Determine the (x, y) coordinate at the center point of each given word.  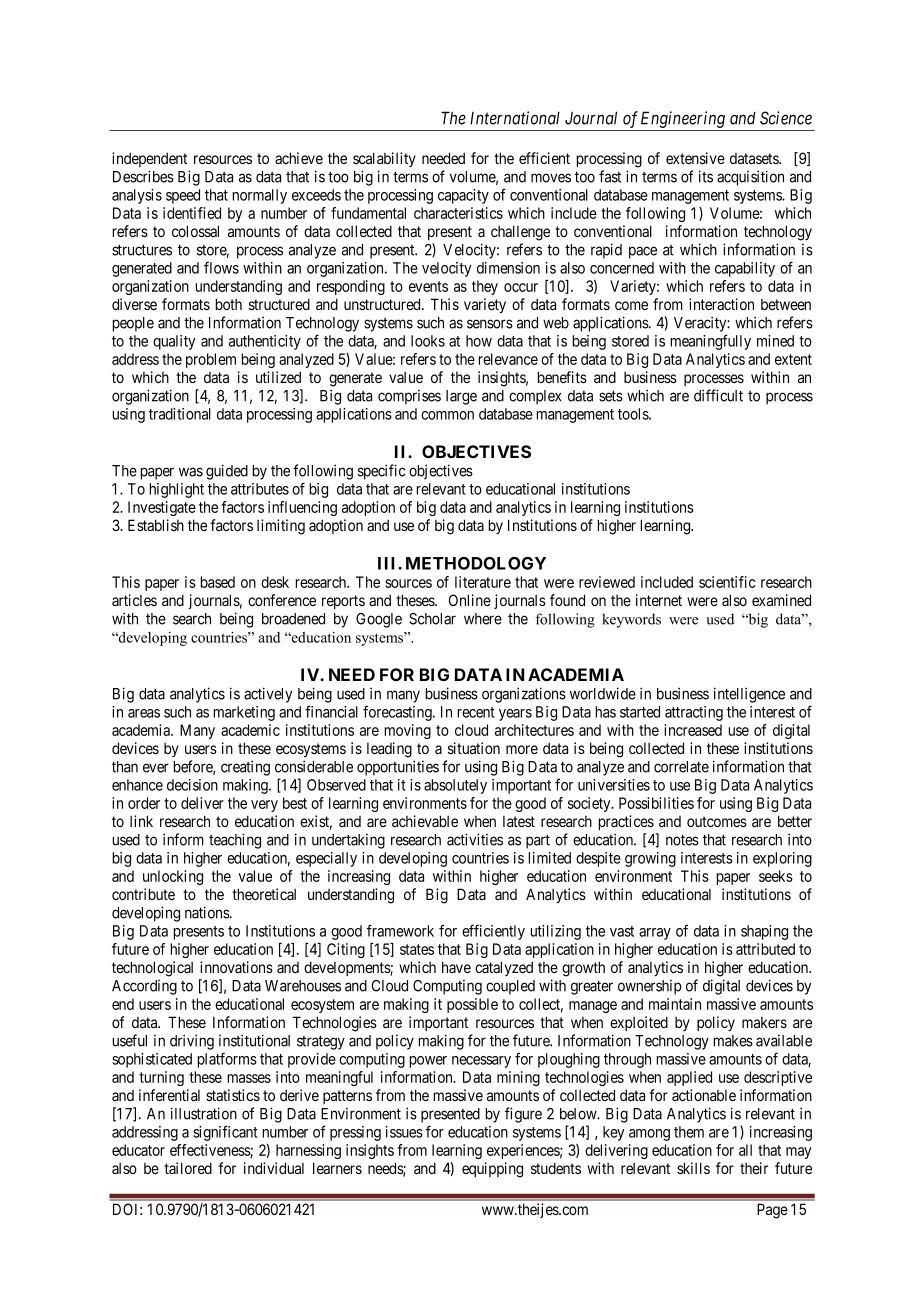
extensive (695, 158)
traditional (180, 414)
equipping (492, 1170)
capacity (463, 196)
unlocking (173, 877)
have (456, 967)
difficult (718, 395)
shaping (764, 932)
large (461, 397)
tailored (188, 1168)
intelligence (749, 695)
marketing (244, 713)
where (483, 619)
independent (149, 159)
